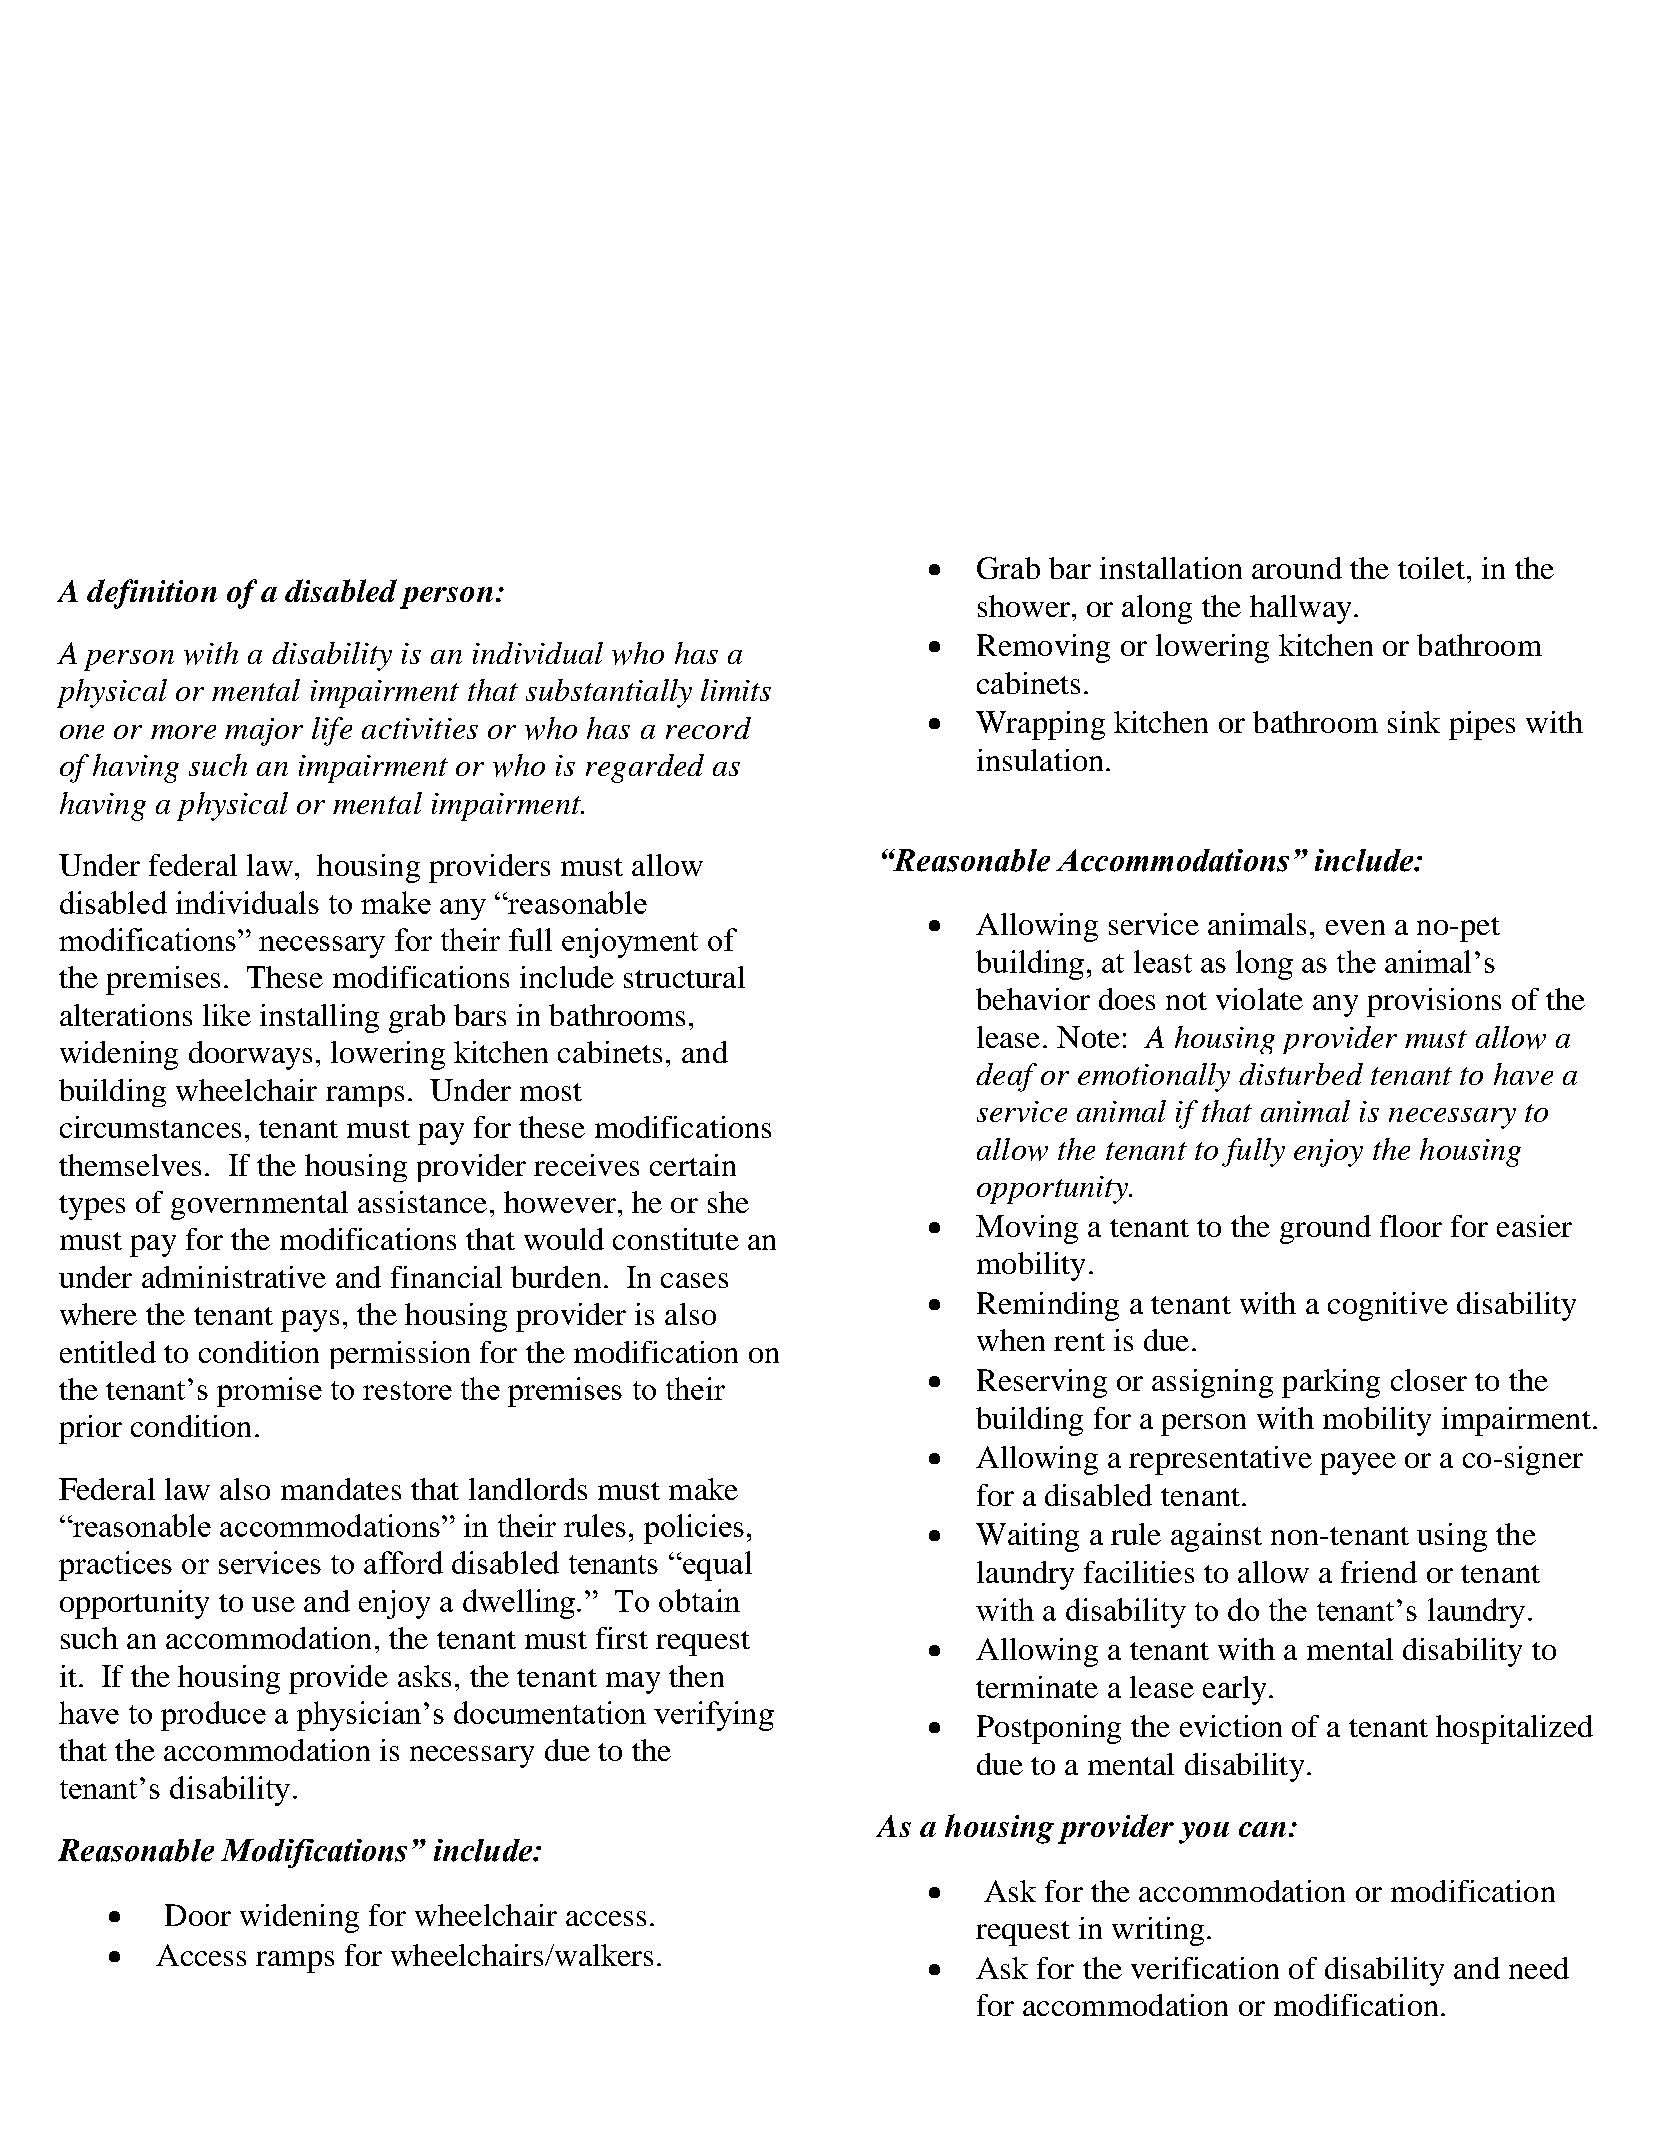  Describe the element at coordinates (152, 594) in the document. I see `definition` at that location.
